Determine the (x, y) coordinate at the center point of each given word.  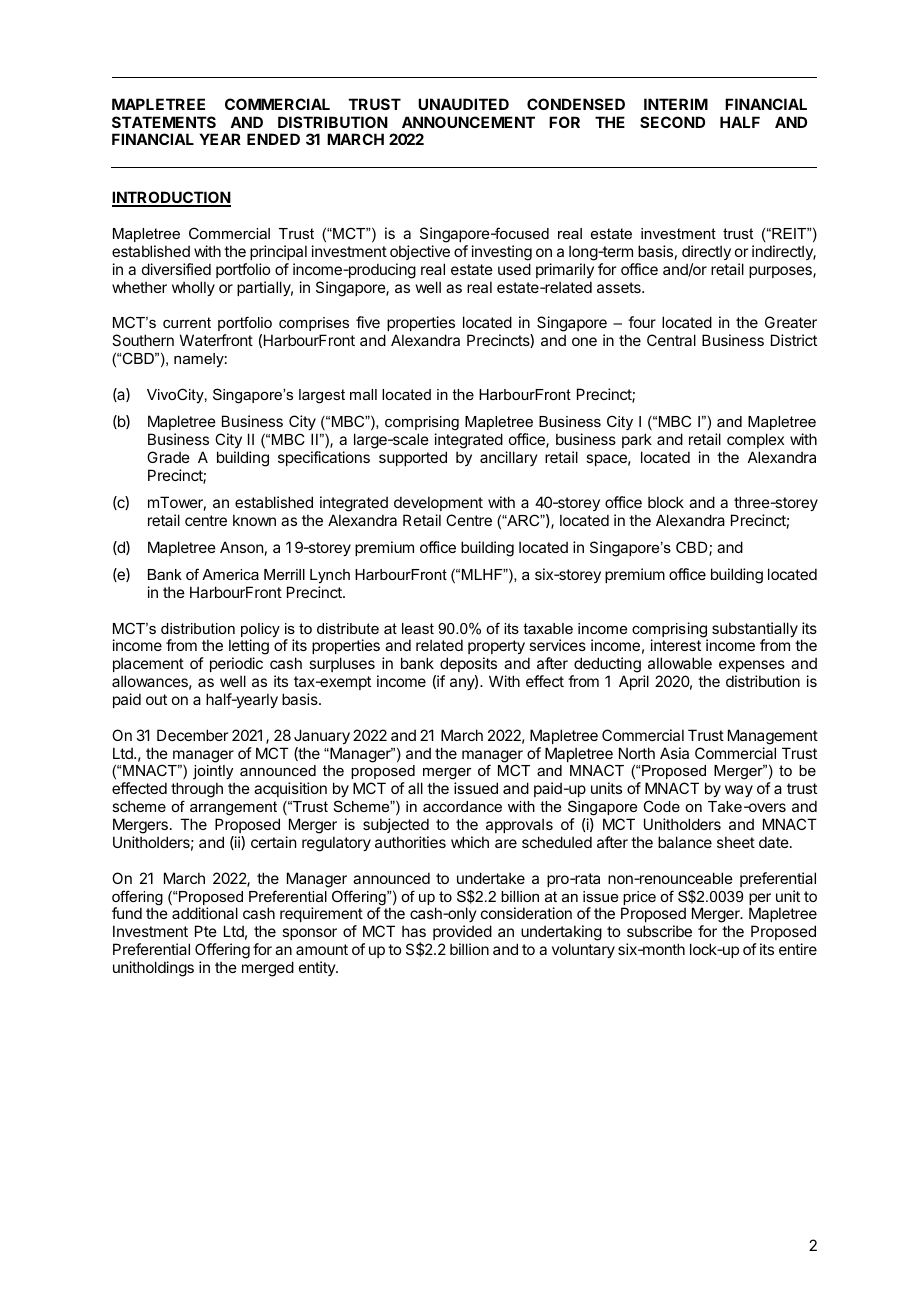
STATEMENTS (164, 122)
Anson (241, 547)
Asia (674, 753)
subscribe (659, 931)
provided (462, 932)
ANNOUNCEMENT (468, 122)
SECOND (672, 122)
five (368, 322)
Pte (206, 931)
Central (671, 340)
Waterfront (216, 340)
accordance (462, 806)
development (438, 503)
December (192, 735)
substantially (755, 631)
